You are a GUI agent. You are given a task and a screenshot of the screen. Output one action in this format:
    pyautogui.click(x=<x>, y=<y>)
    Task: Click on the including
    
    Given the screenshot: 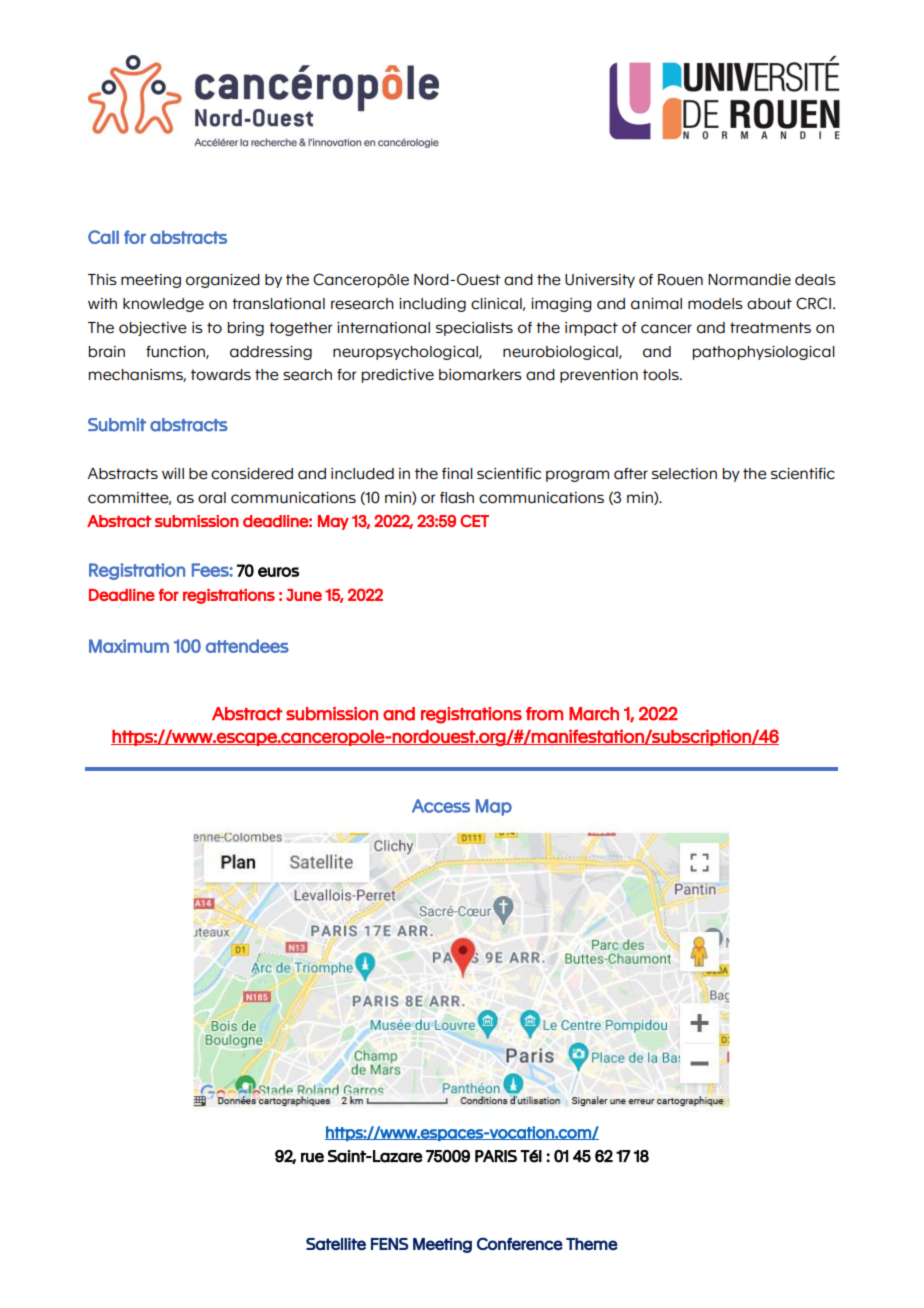 What is the action you would take?
    pyautogui.click(x=432, y=305)
